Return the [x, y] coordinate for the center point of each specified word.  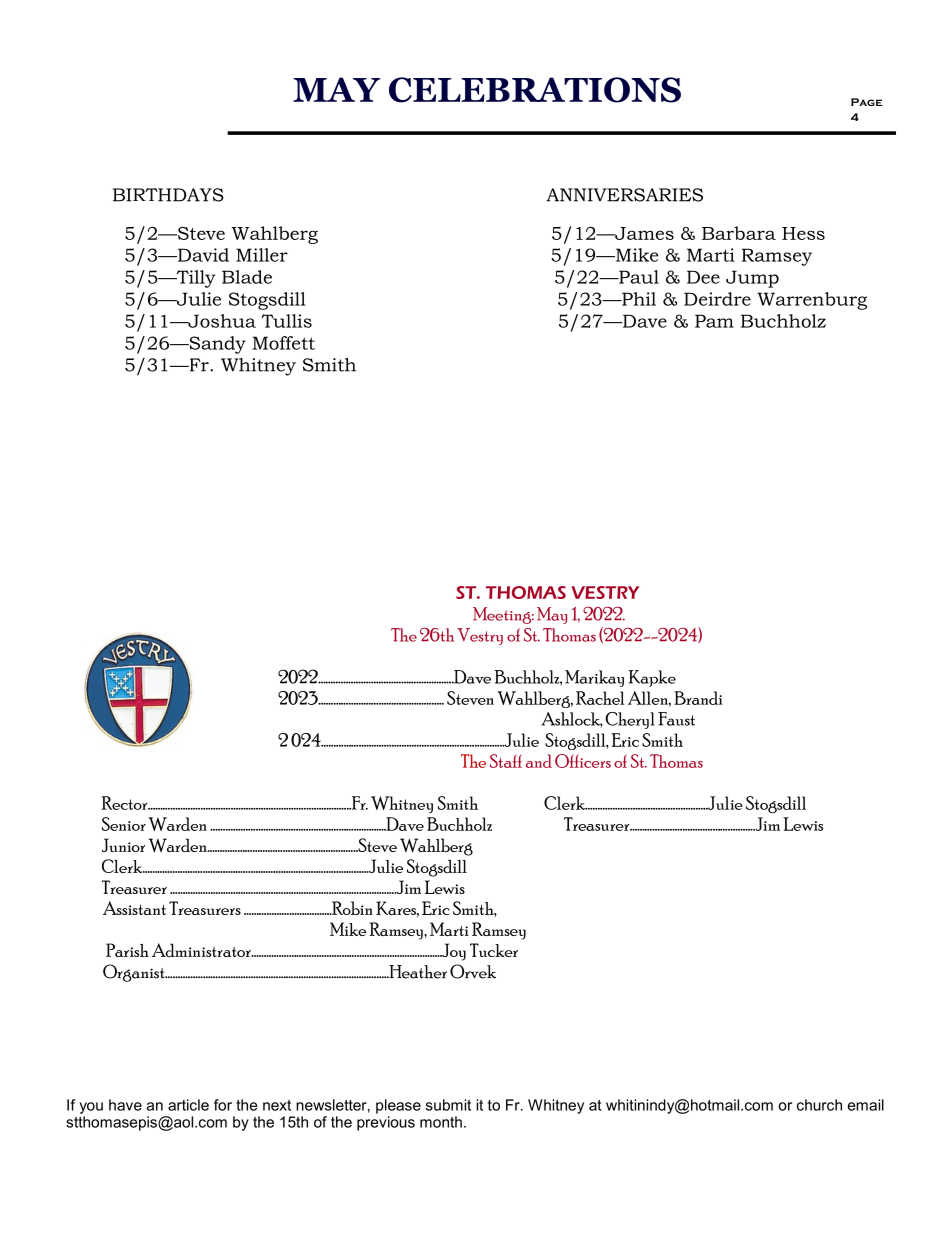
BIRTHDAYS [168, 195]
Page [866, 102]
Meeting [503, 615]
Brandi [698, 698]
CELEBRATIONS [535, 90]
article [188, 1105]
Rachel [600, 698]
